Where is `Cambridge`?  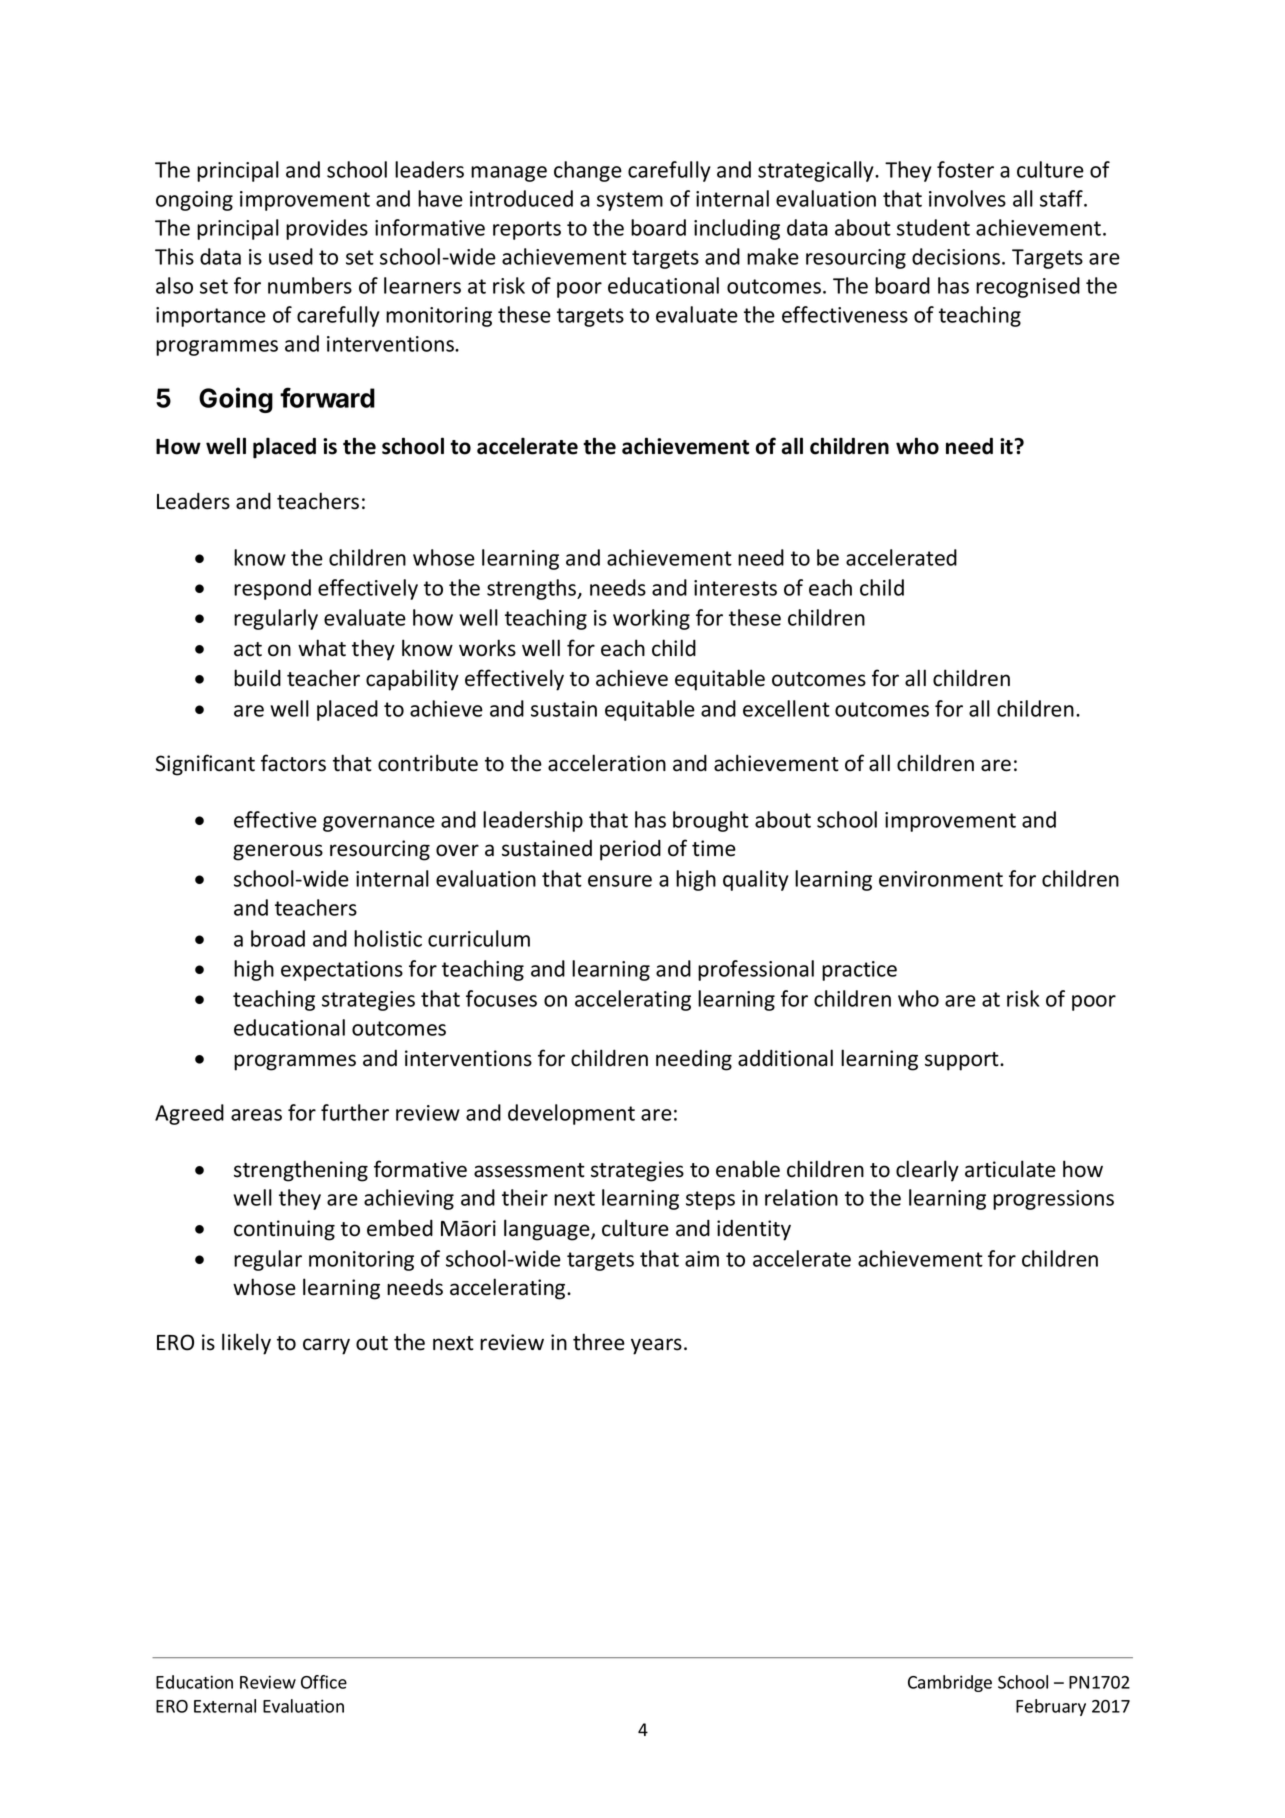
Cambridge is located at coordinates (950, 1683).
